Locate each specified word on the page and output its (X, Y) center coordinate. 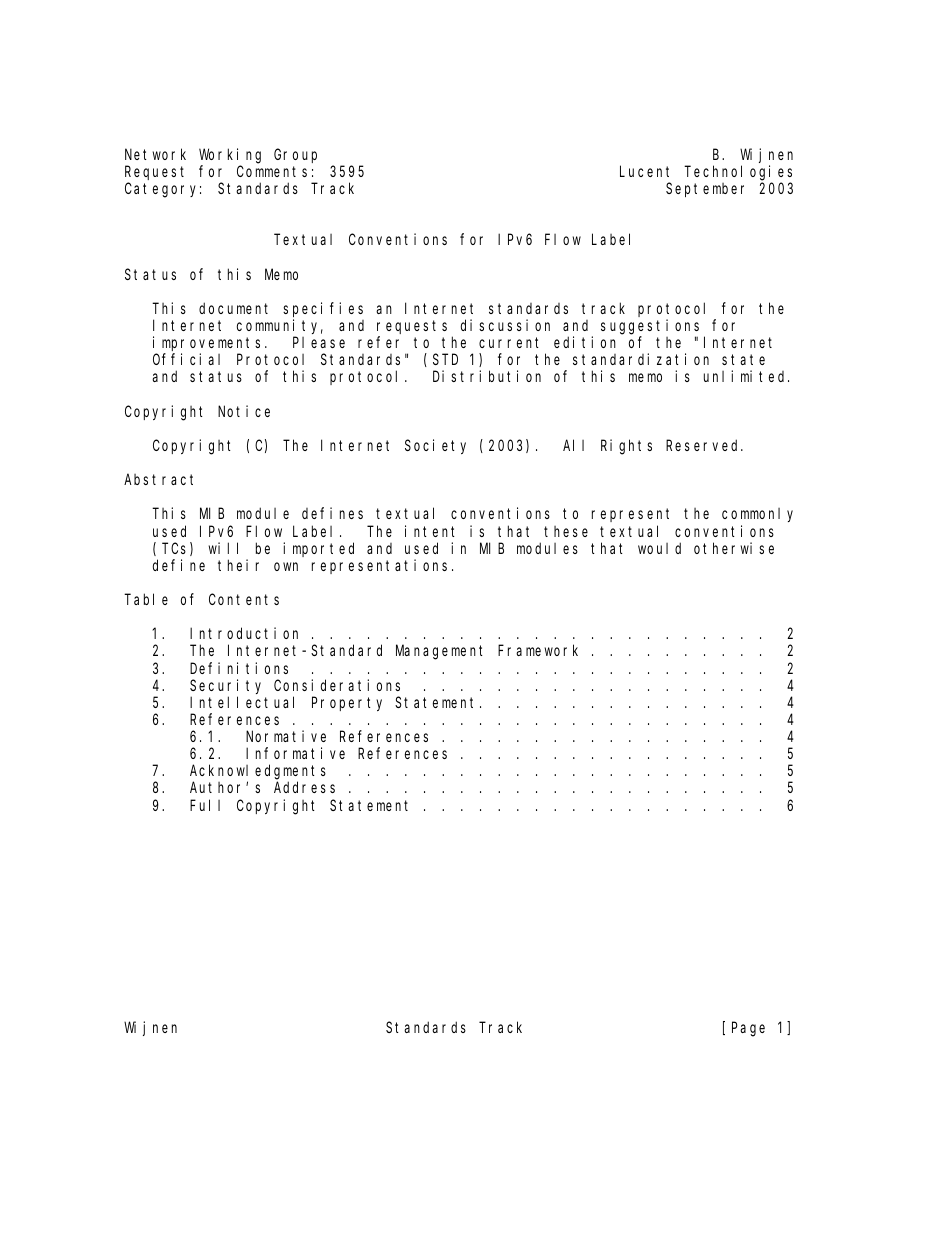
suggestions (650, 327)
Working (230, 156)
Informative (295, 753)
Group (295, 156)
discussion (505, 325)
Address (304, 787)
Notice (244, 411)
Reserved (704, 445)
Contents (244, 599)
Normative (286, 736)
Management (439, 653)
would (659, 548)
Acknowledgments (258, 773)
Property (347, 704)
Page (748, 1030)
